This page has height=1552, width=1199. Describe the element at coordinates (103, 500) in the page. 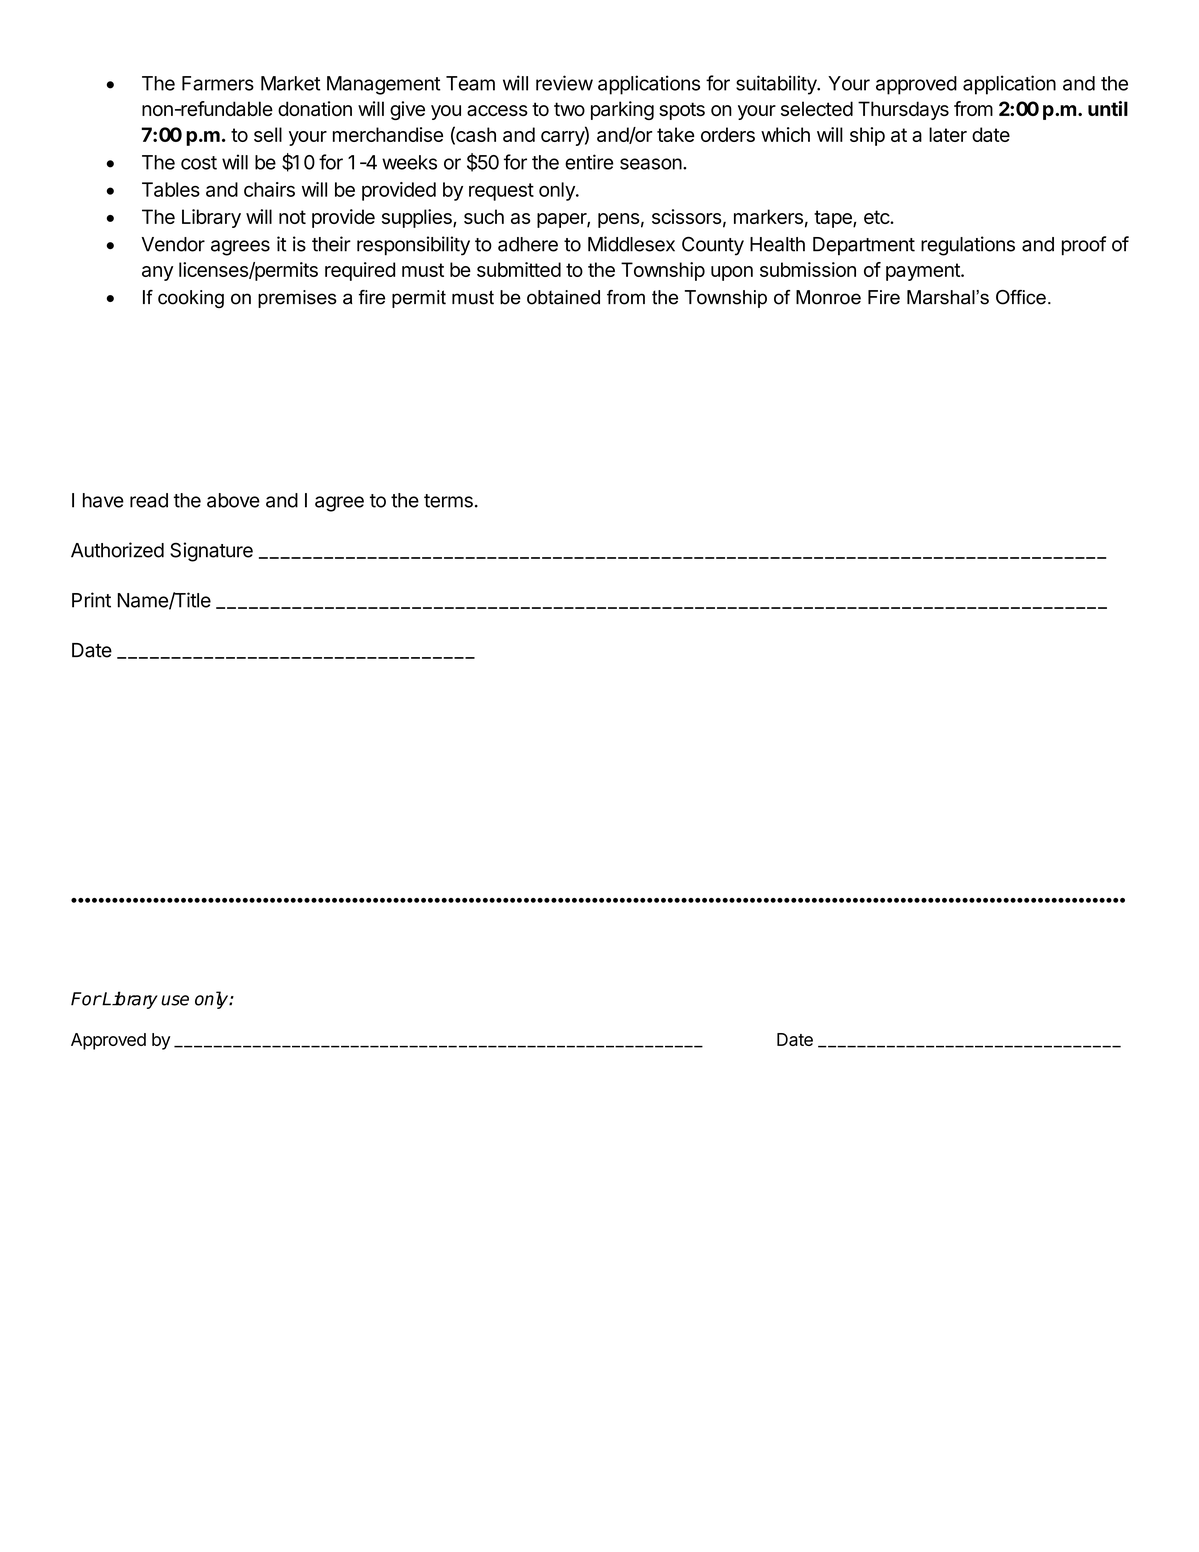

I see `have` at that location.
